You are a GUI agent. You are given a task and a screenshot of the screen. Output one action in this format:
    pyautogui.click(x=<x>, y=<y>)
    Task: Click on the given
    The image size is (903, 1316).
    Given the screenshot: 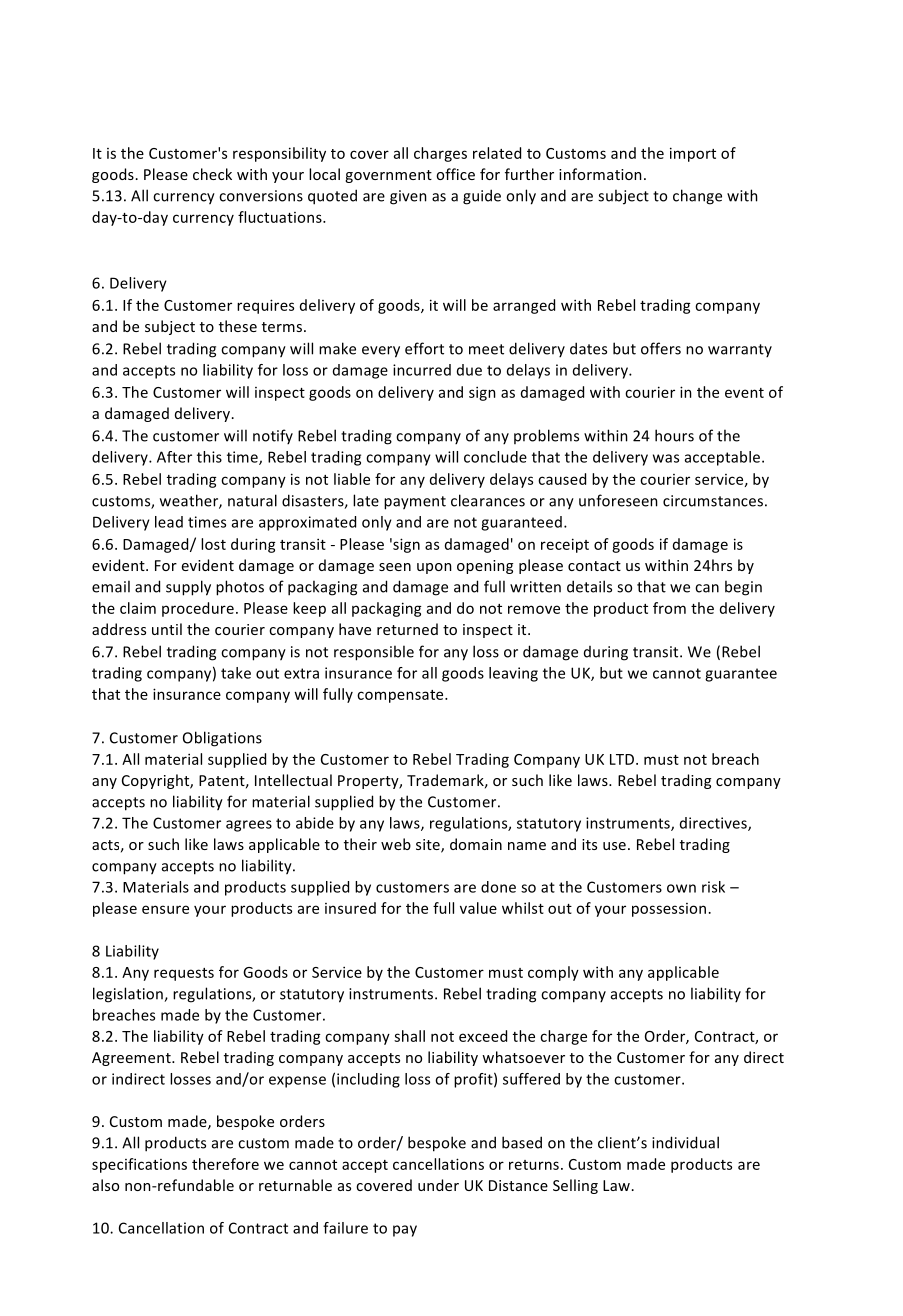 What is the action you would take?
    pyautogui.click(x=408, y=197)
